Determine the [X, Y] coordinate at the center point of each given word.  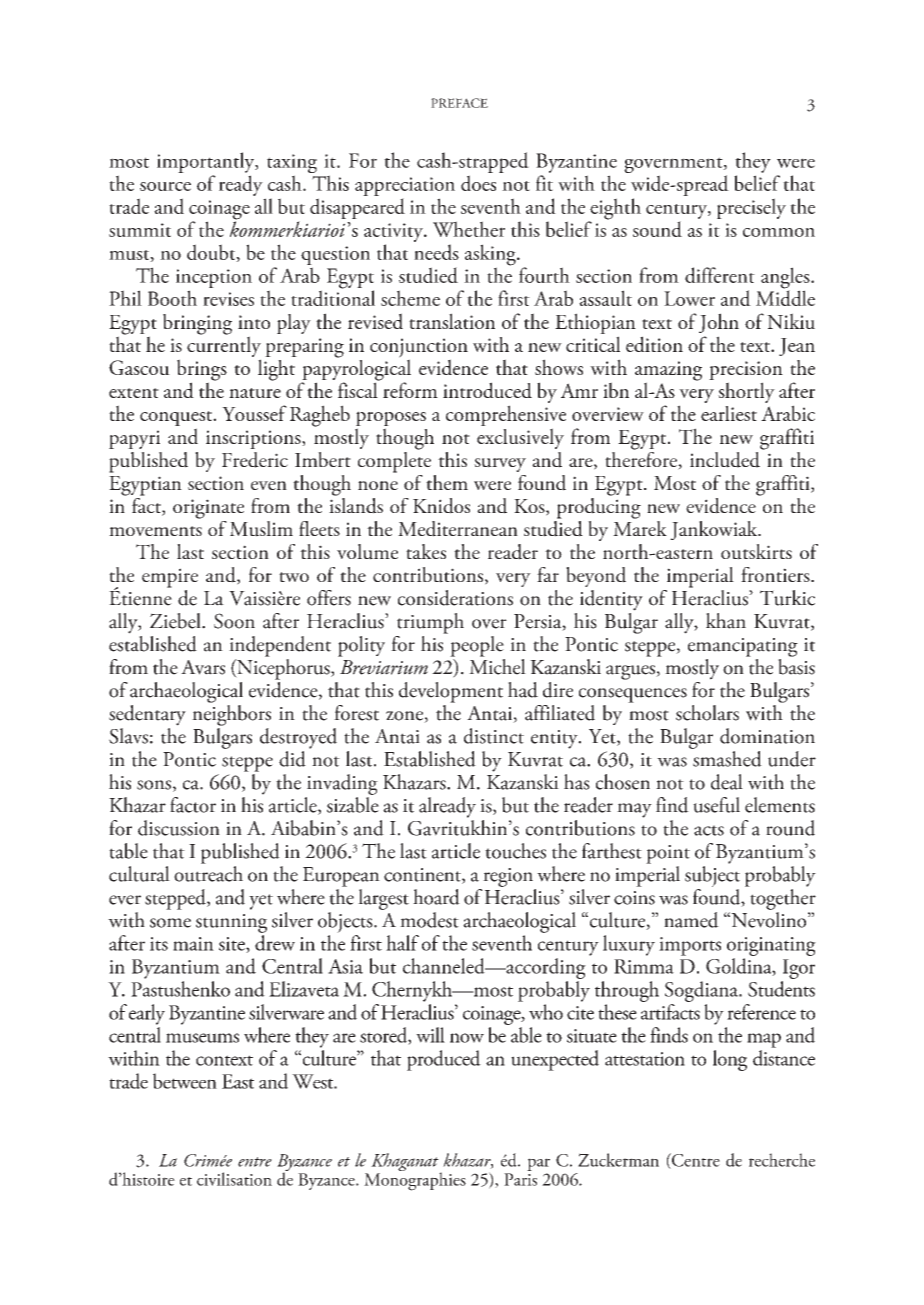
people [477, 646]
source [165, 186]
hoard [436, 897]
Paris [520, 1179]
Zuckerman [618, 1160]
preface [459, 103]
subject [712, 876]
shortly [746, 392]
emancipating [743, 647]
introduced [487, 390]
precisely [751, 208]
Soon [234, 621]
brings [202, 371]
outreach [208, 874]
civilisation [234, 1179]
